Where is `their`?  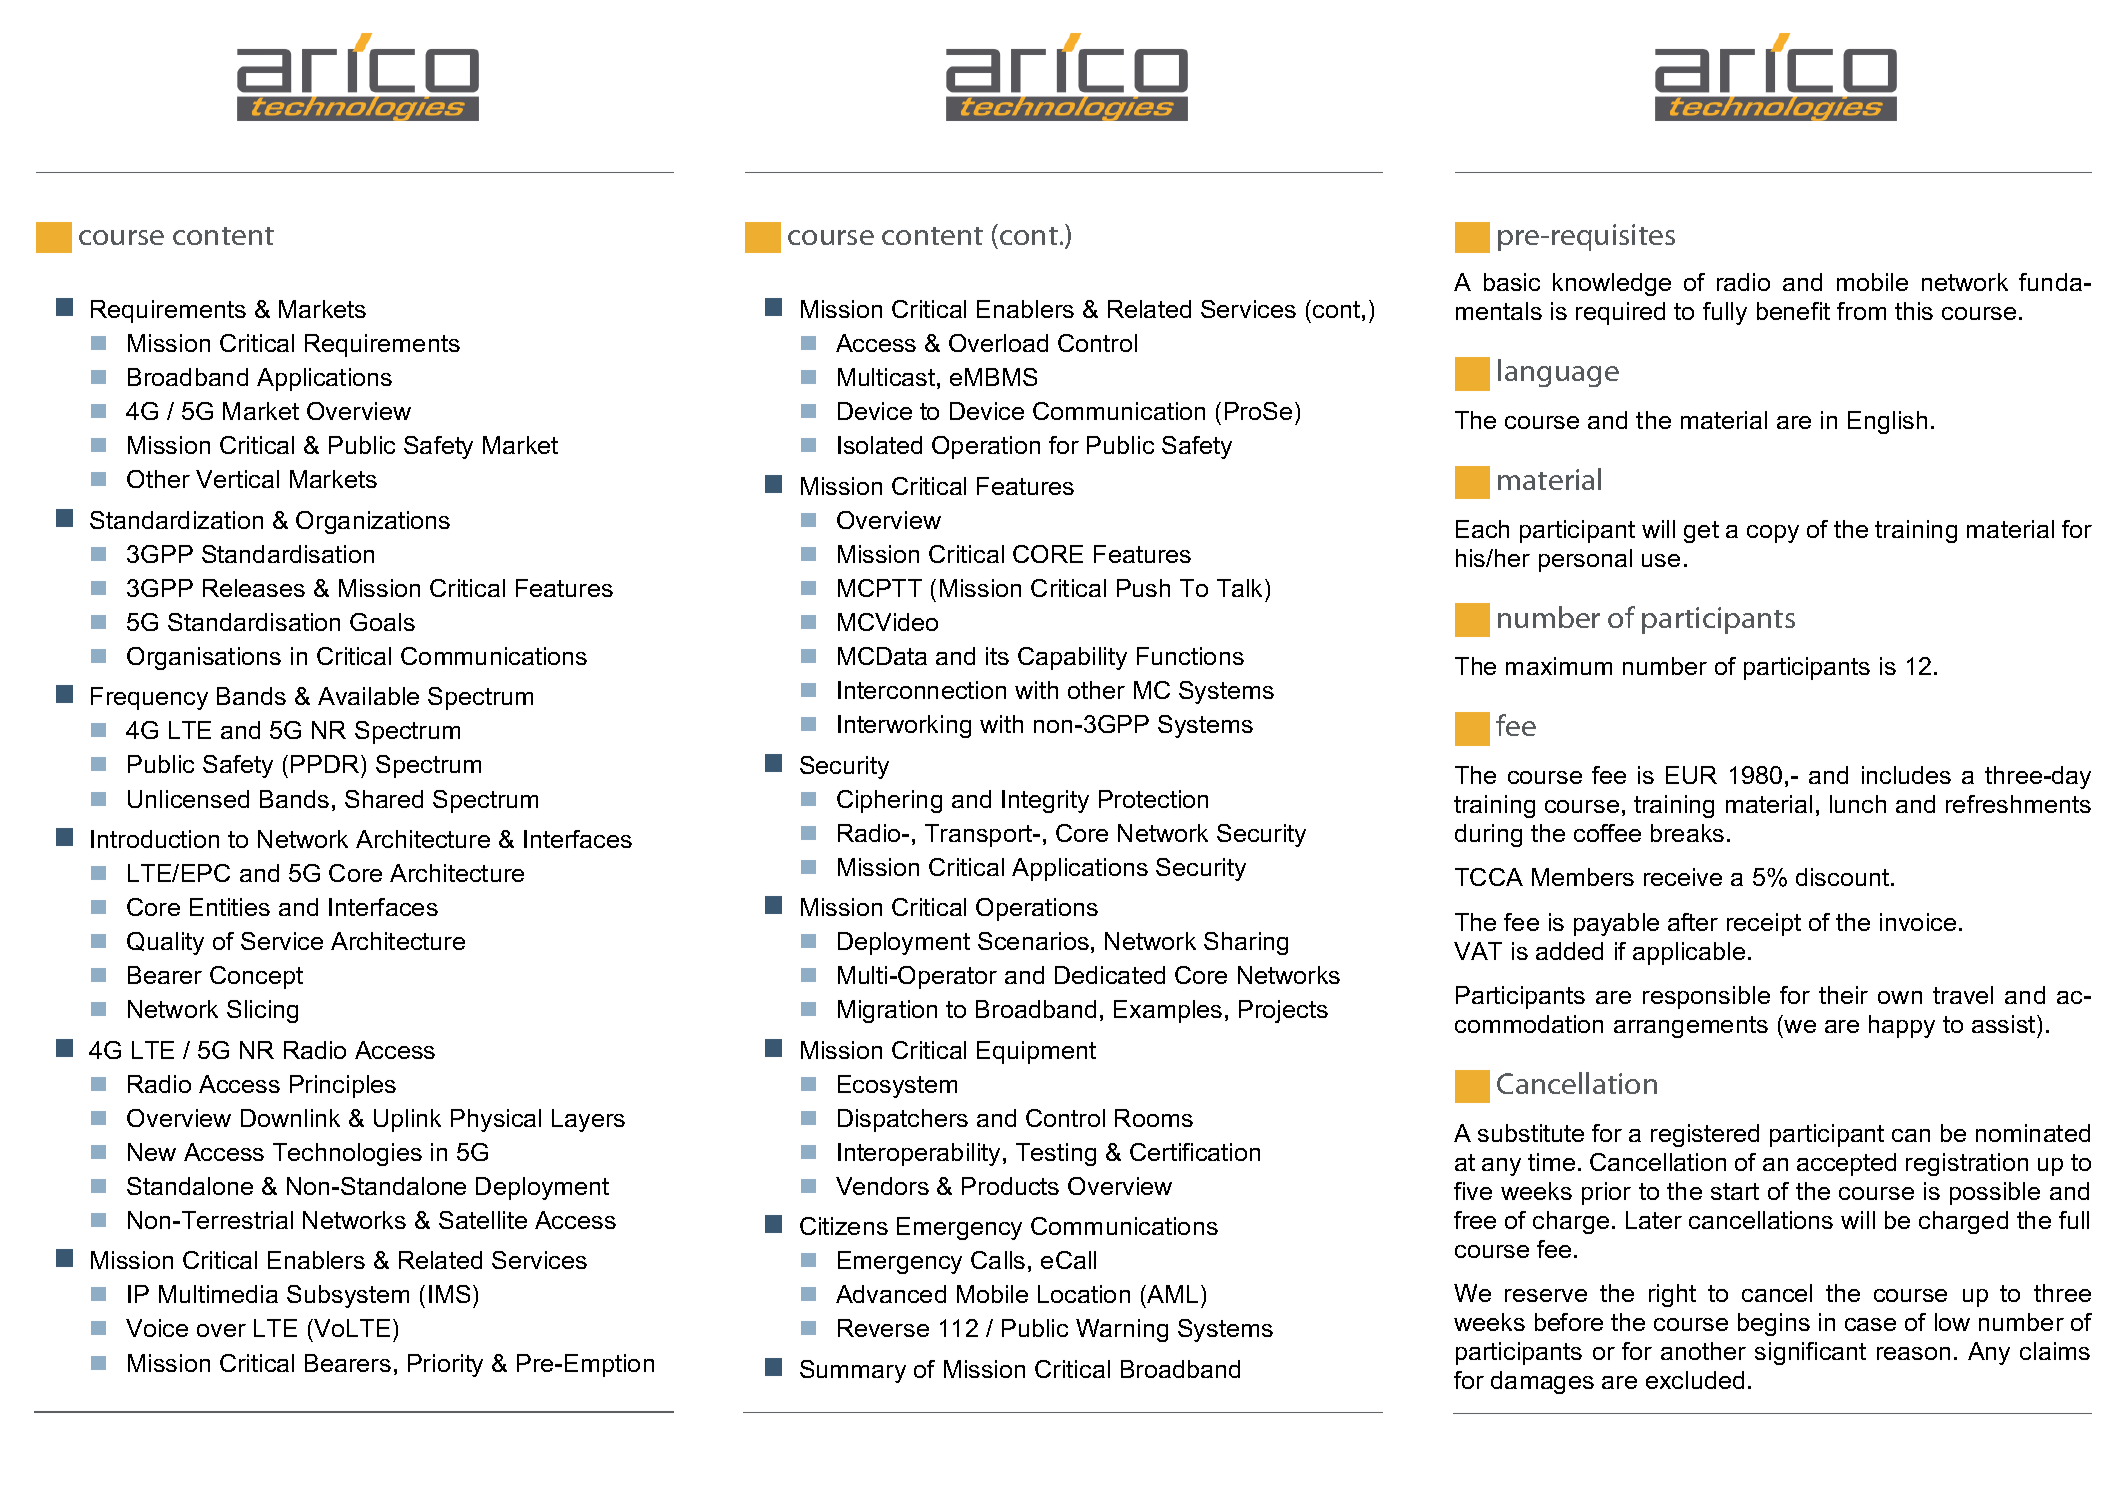 their is located at coordinates (1843, 995).
